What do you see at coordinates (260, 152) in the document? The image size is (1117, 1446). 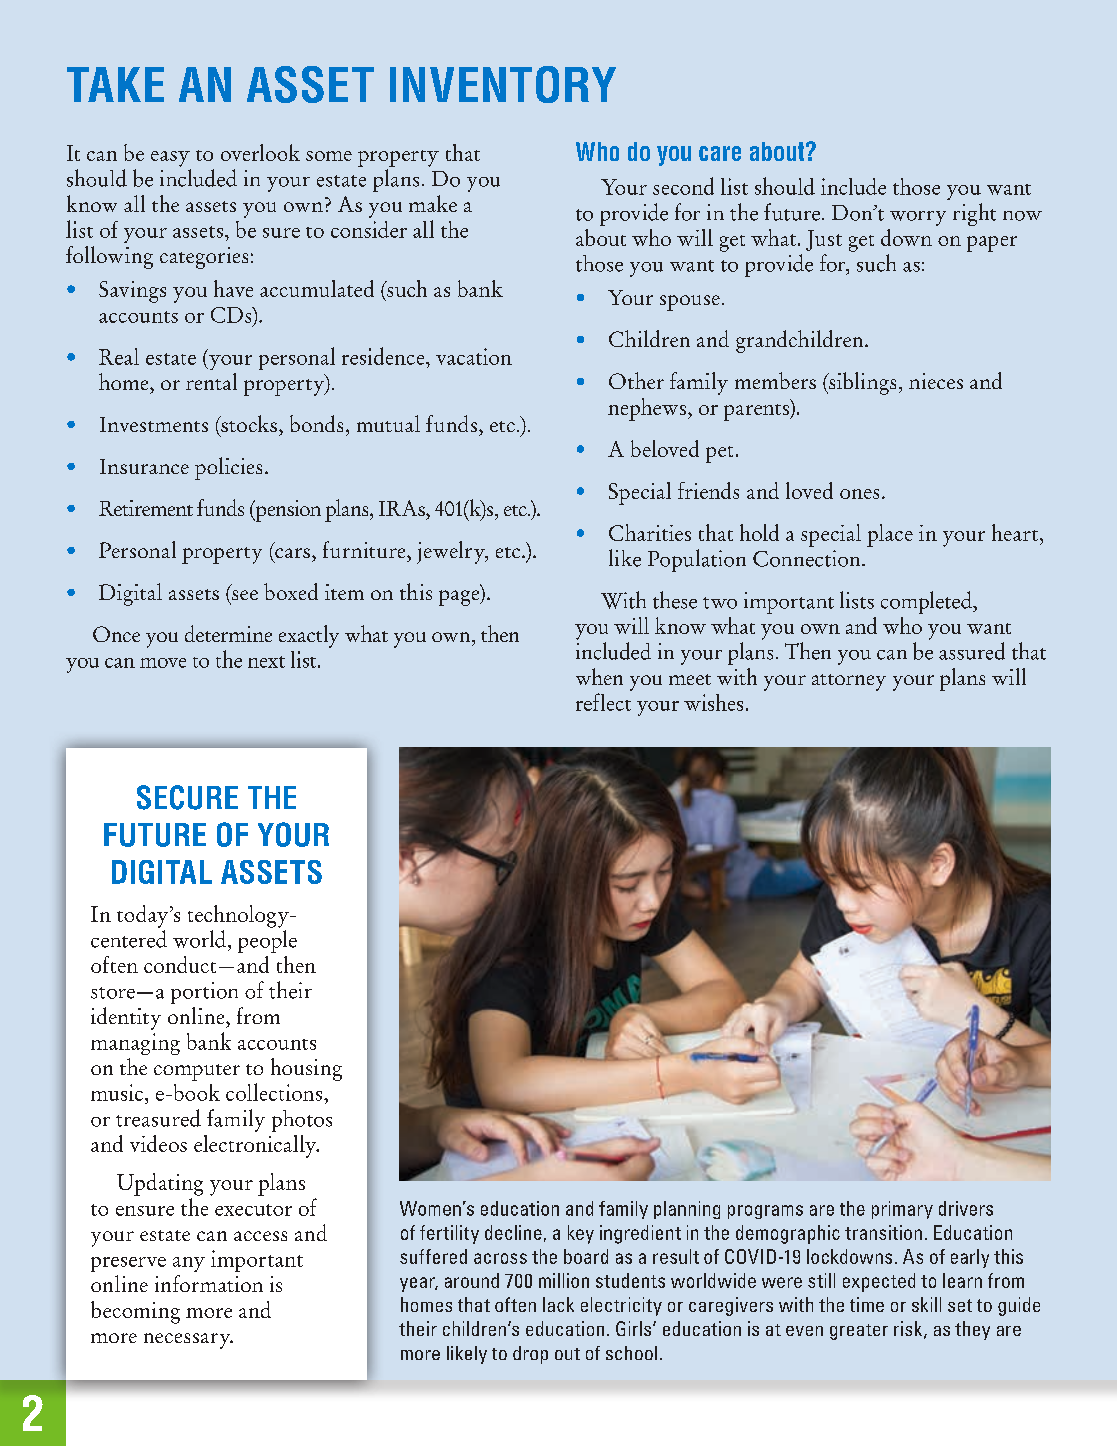 I see `overlook` at bounding box center [260, 152].
